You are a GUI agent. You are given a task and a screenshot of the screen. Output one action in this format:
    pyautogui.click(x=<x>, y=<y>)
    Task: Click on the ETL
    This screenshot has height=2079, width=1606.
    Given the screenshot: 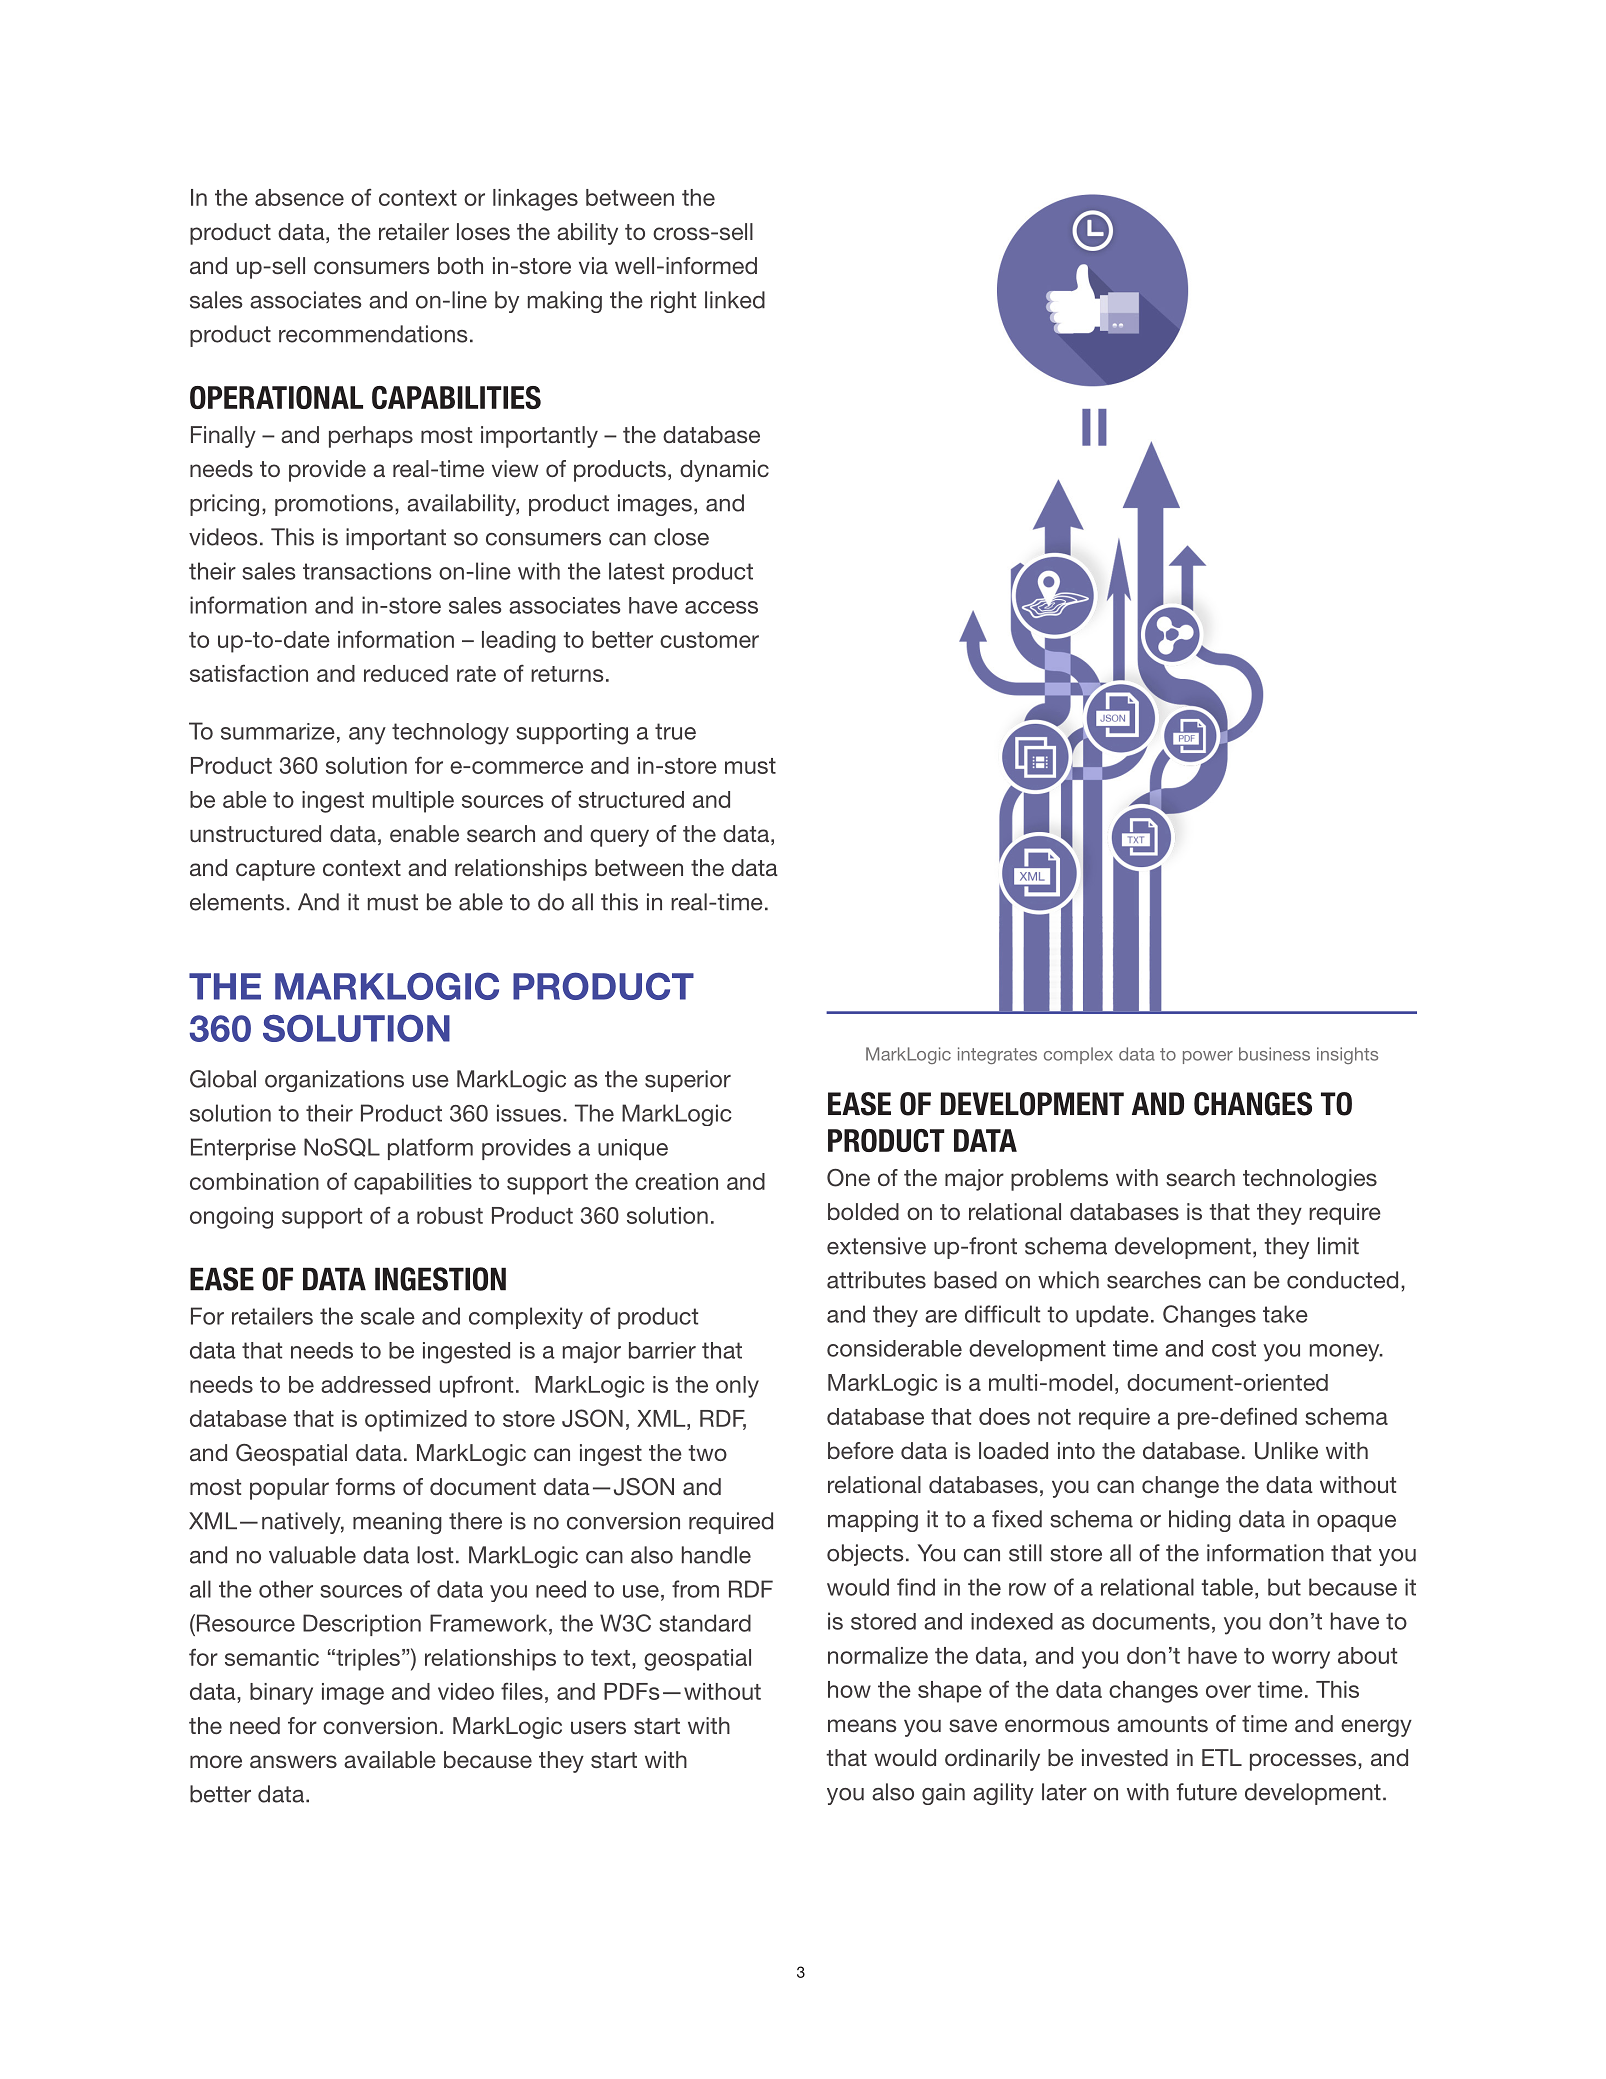 What is the action you would take?
    pyautogui.click(x=1222, y=1757)
